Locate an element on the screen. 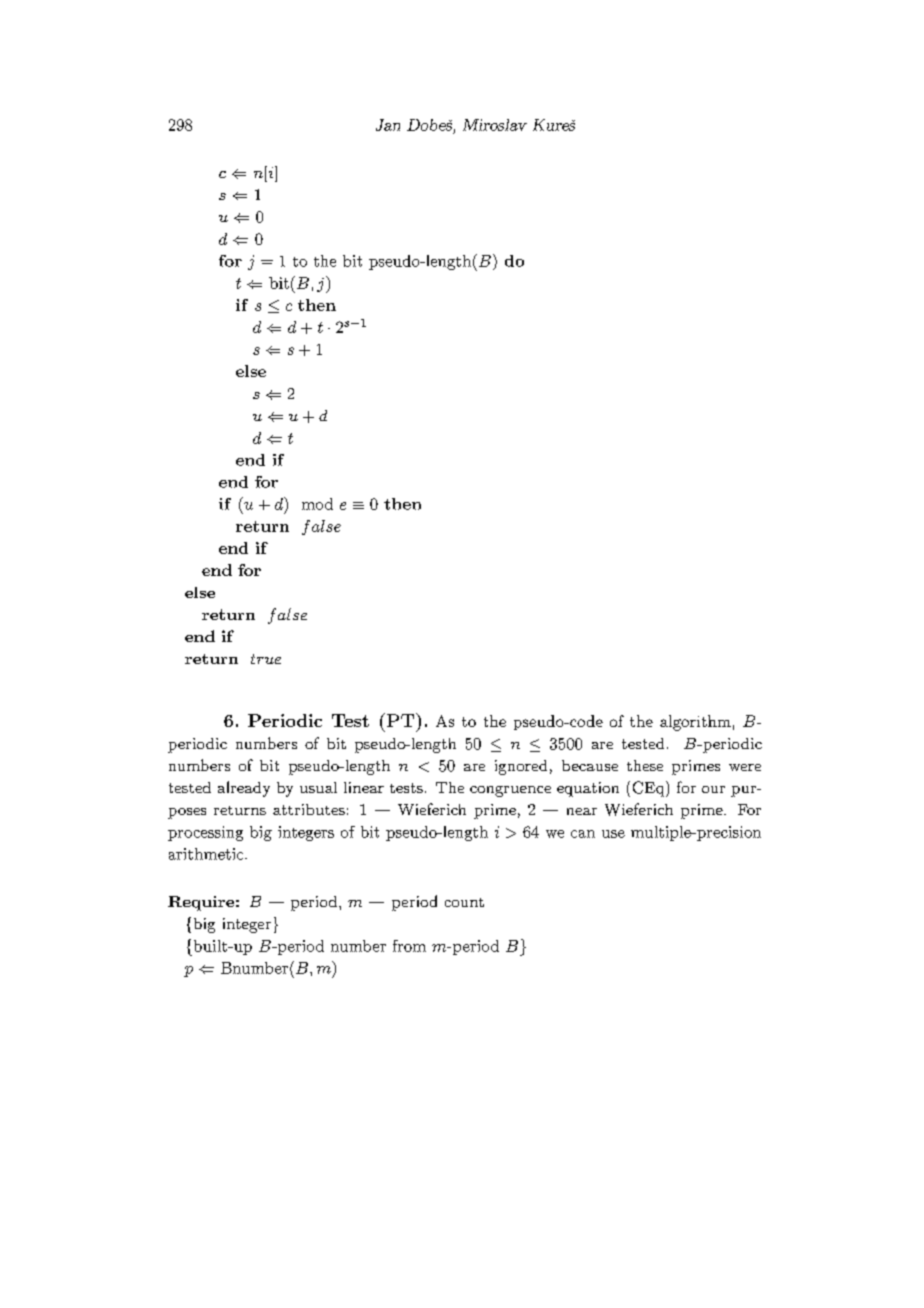 The image size is (924, 1308). ignored is located at coordinates (521, 767).
